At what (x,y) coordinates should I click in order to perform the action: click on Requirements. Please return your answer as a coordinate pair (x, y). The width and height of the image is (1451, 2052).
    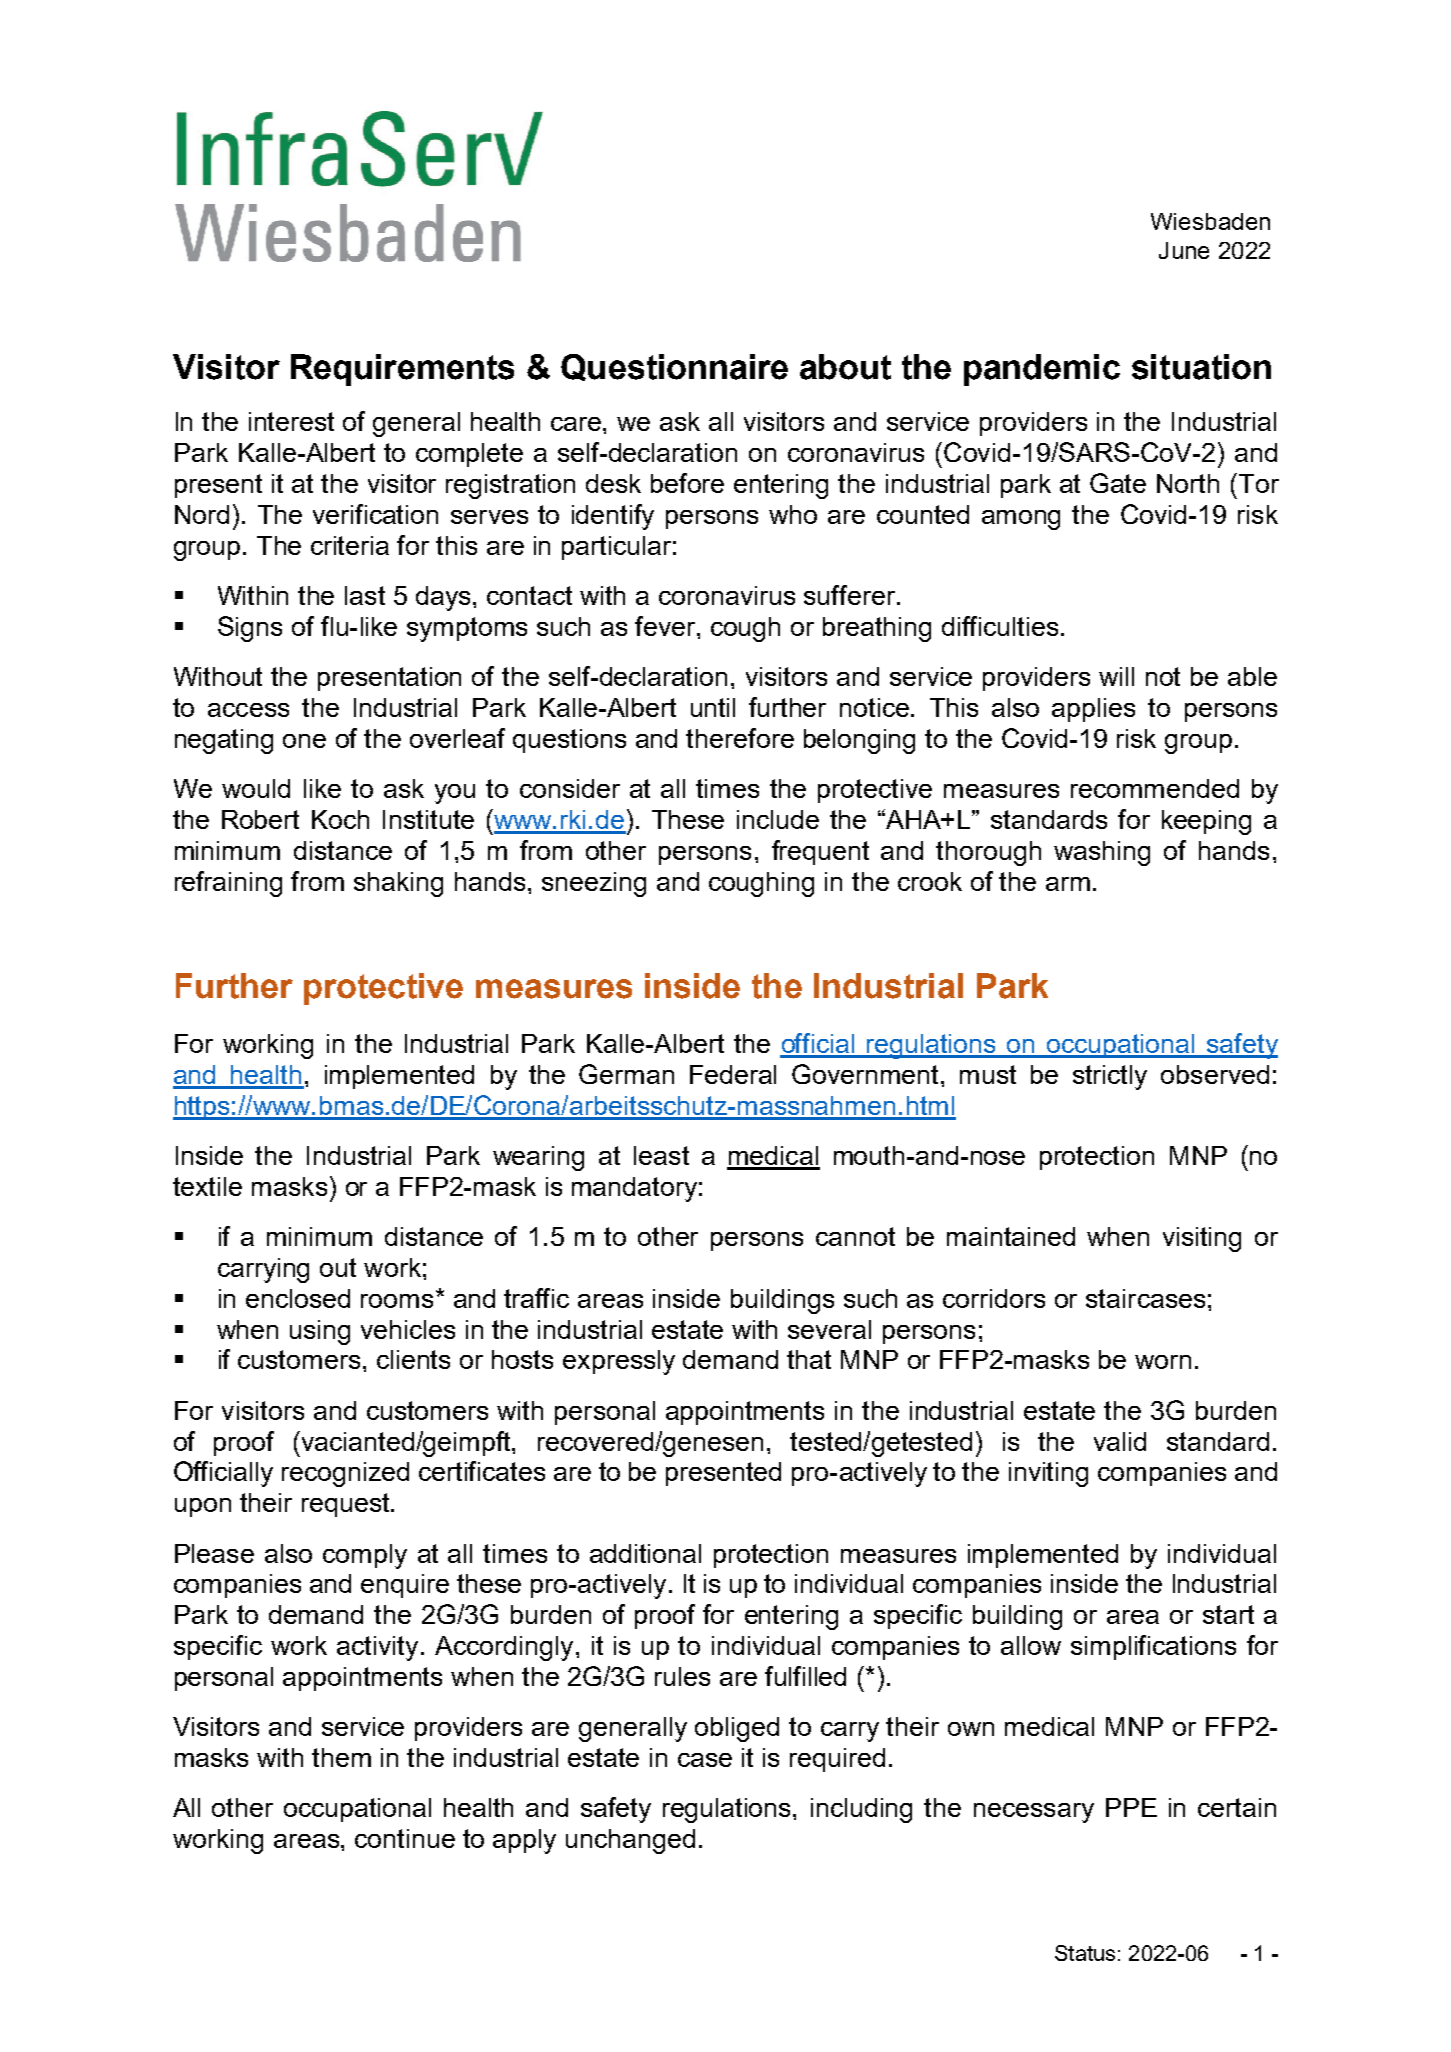
    Looking at the image, I should click on (402, 370).
